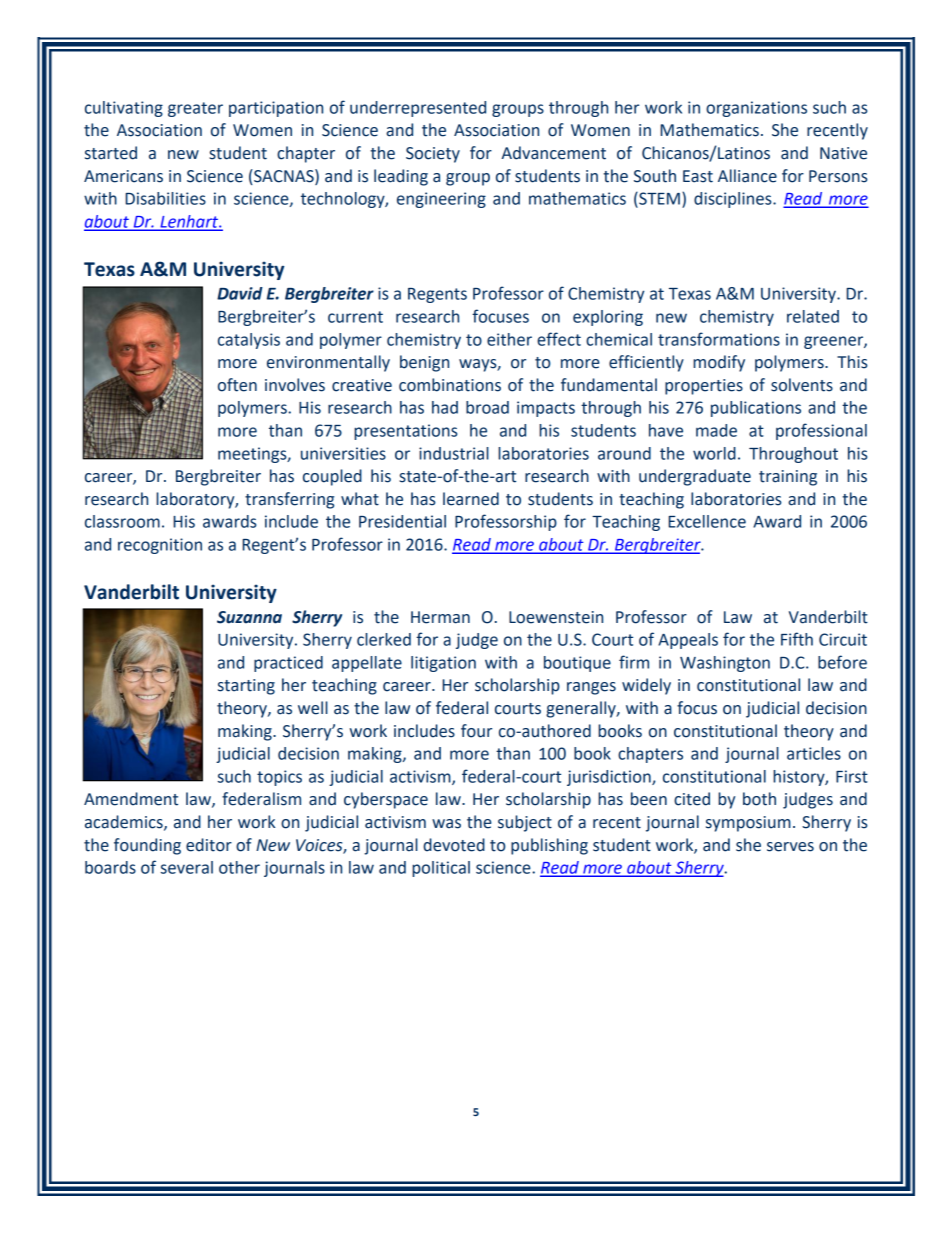  What do you see at coordinates (195, 109) in the screenshot?
I see `greater` at bounding box center [195, 109].
